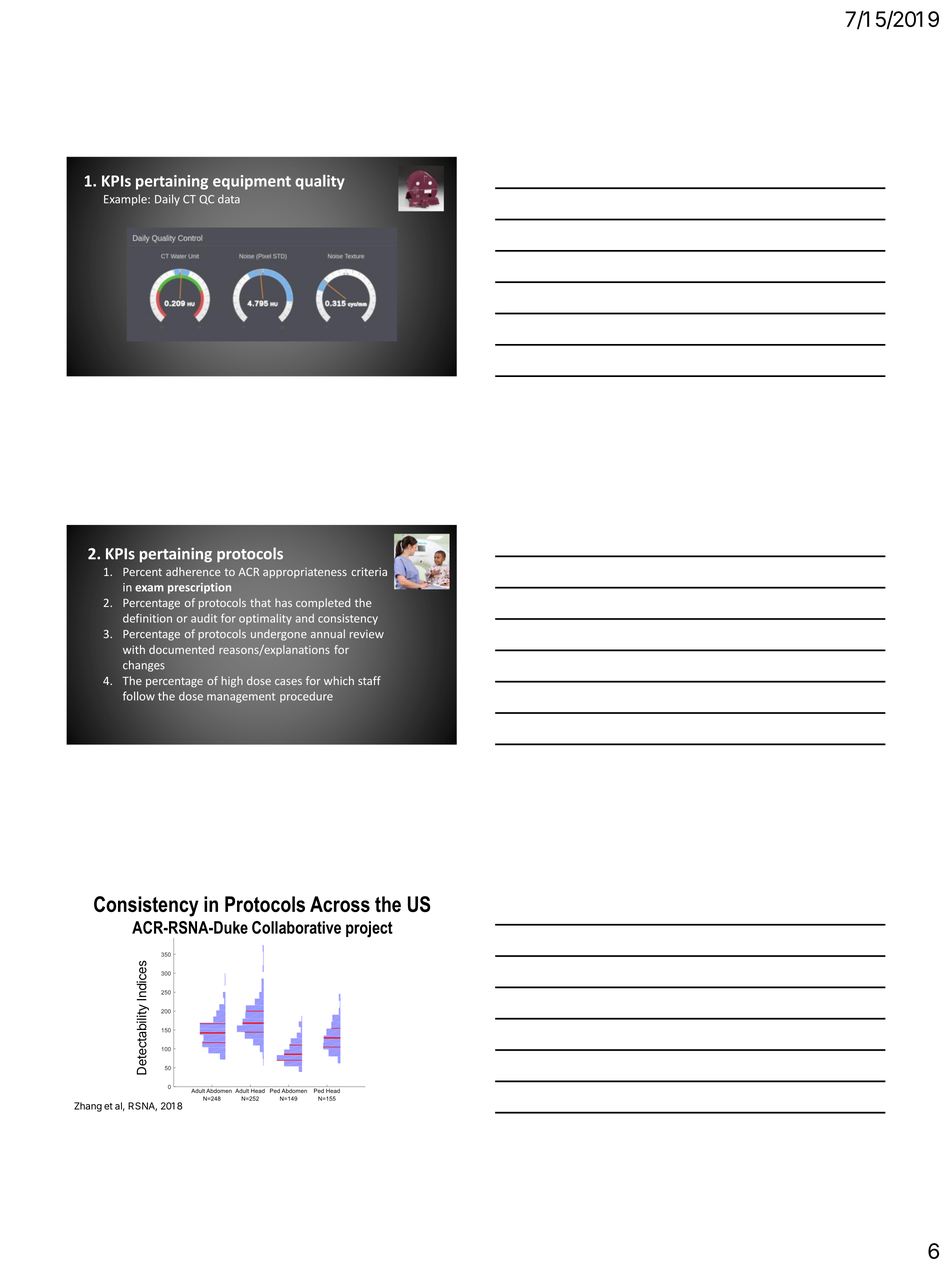 Image resolution: width=952 pixels, height=1270 pixels. I want to click on Daily, so click(167, 200).
